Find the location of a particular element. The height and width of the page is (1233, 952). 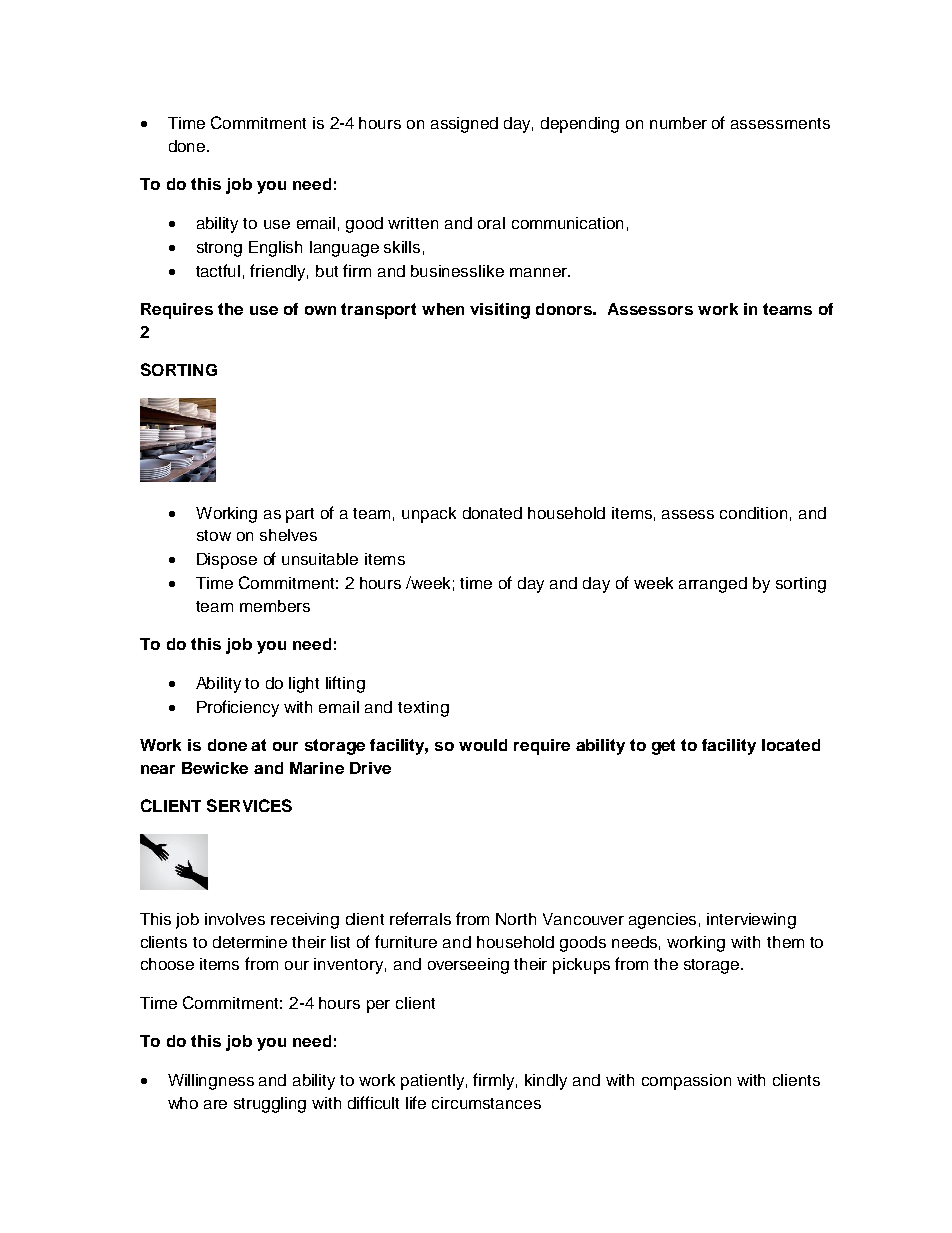

visiting is located at coordinates (500, 311).
